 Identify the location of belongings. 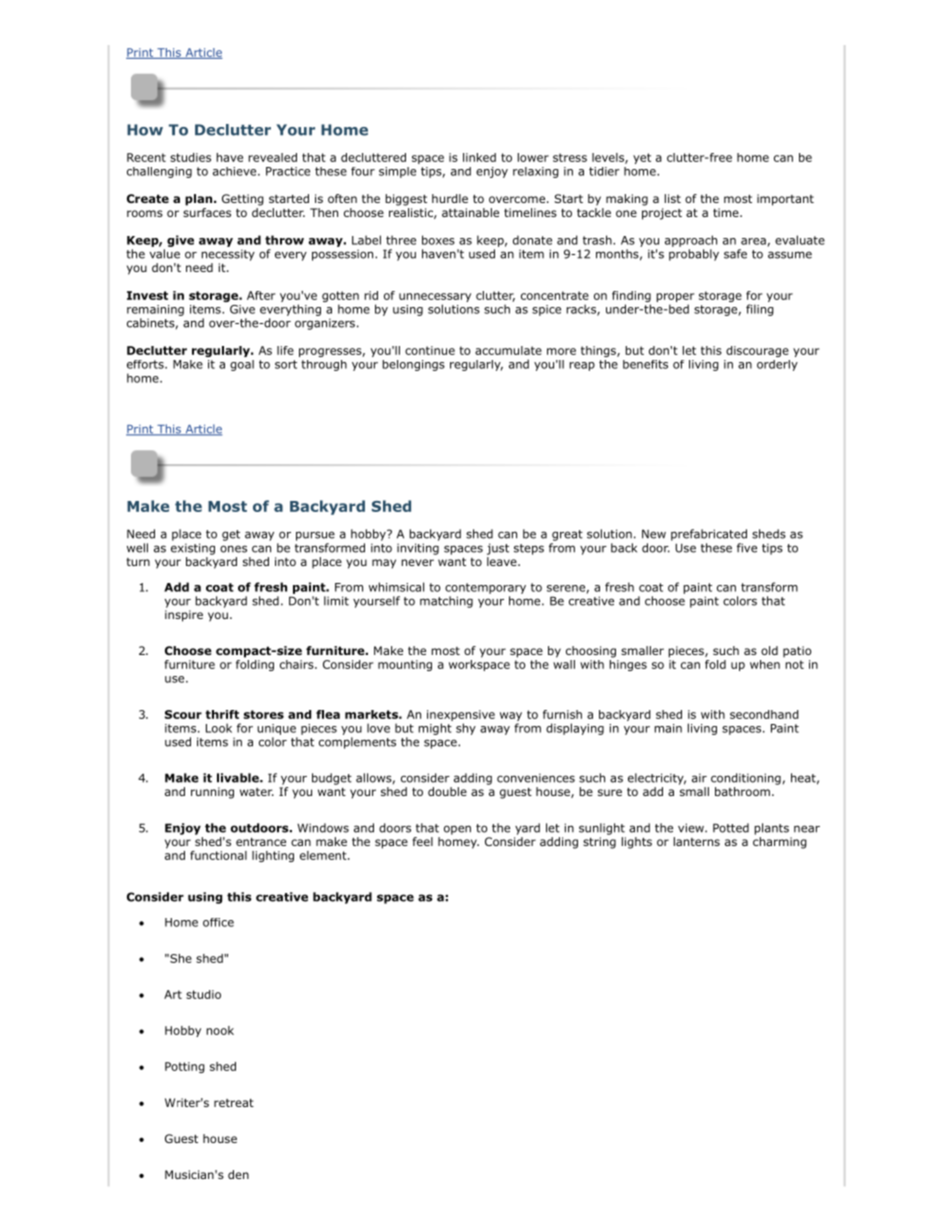
(413, 365).
